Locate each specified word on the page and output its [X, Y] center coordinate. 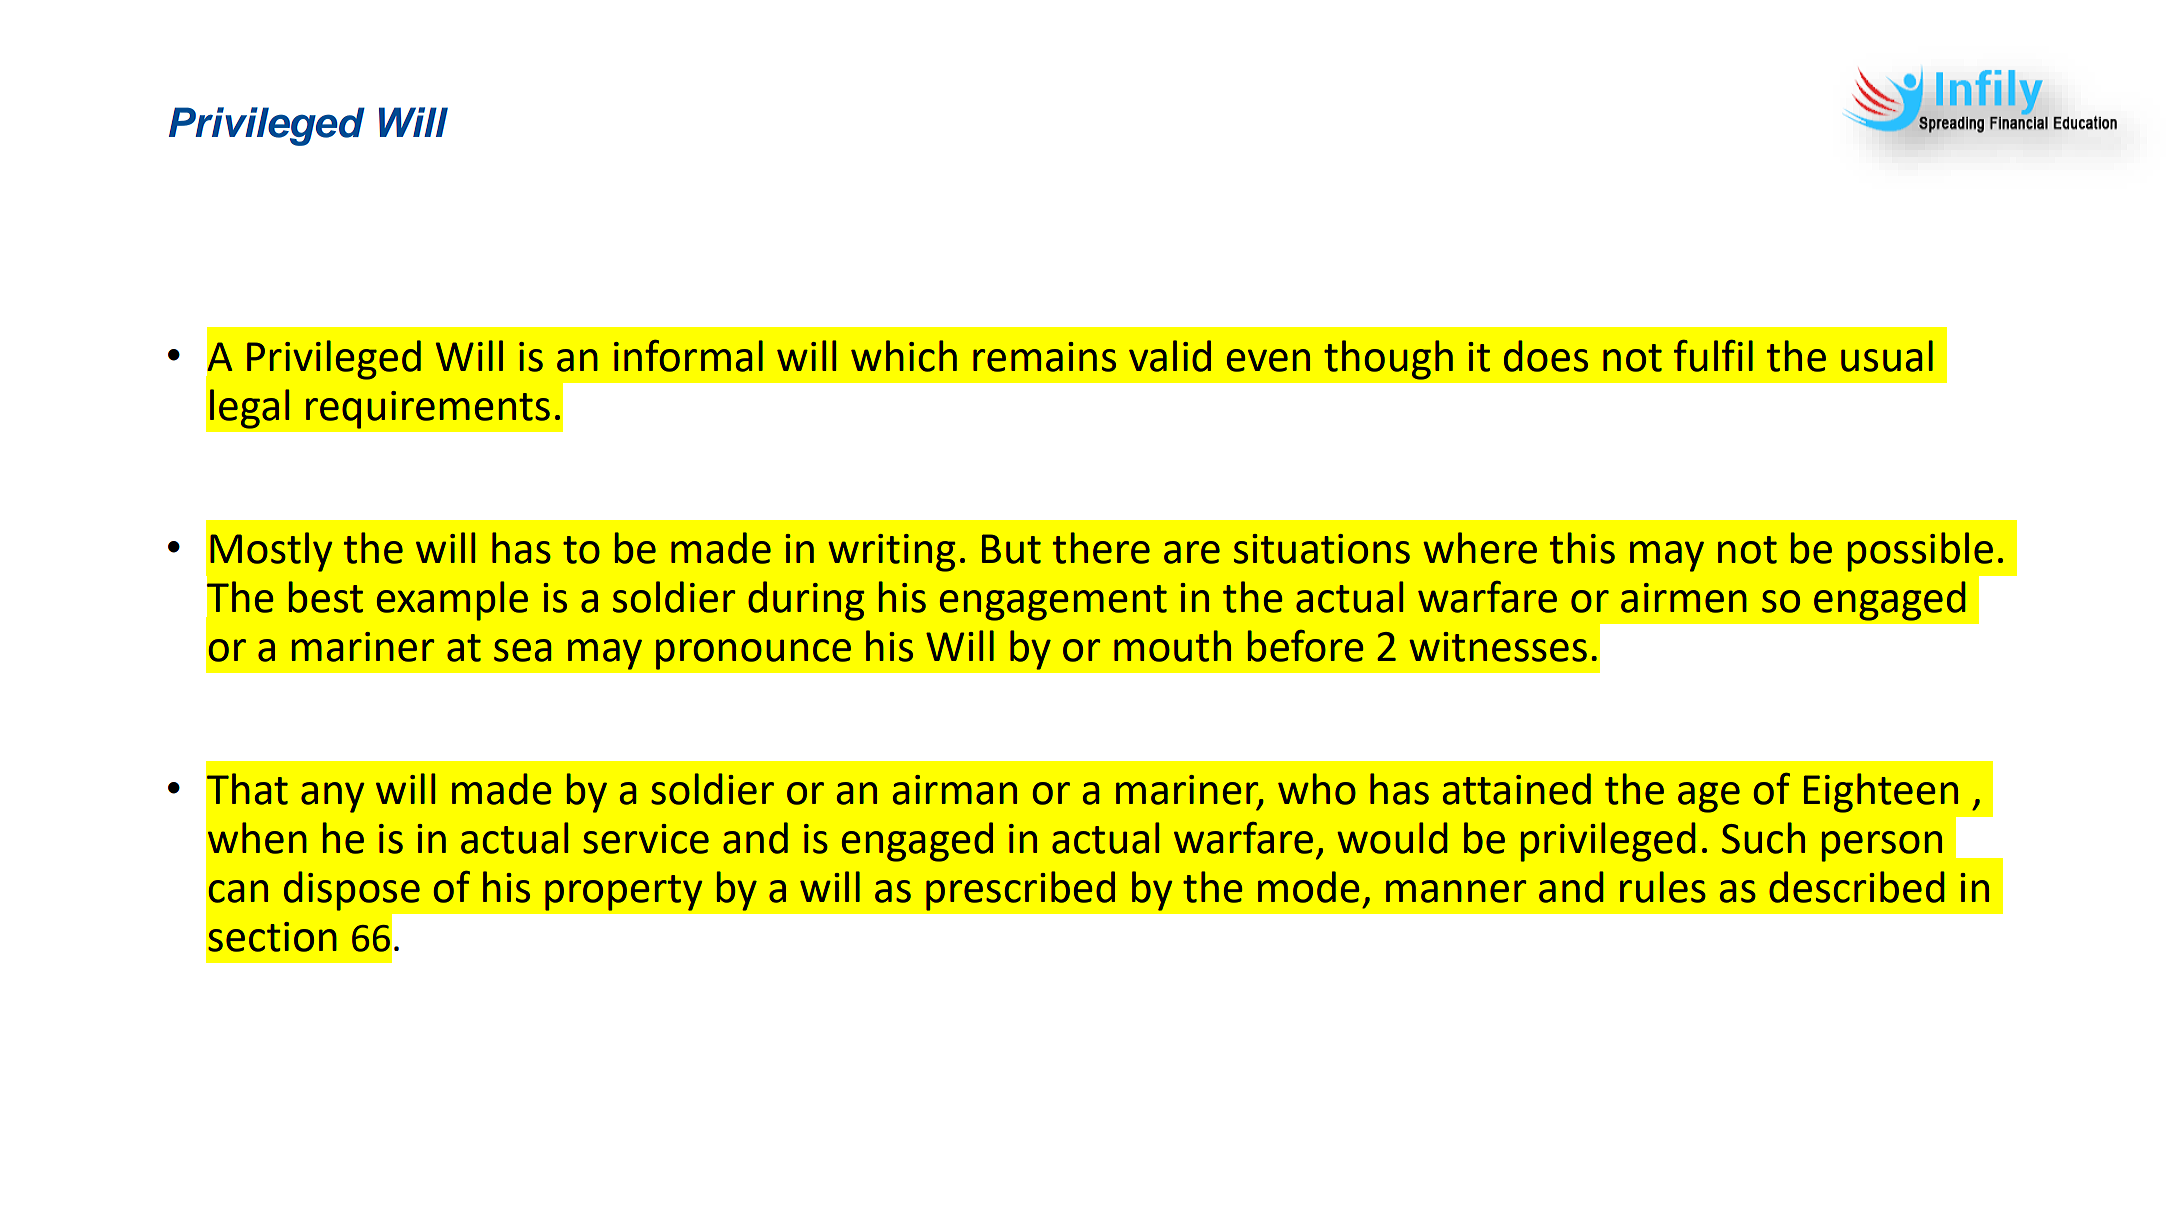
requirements [428, 410]
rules [1663, 887]
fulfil [1713, 356]
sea [523, 650]
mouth [1172, 646]
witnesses [1498, 647]
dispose [352, 891]
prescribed [1020, 891]
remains [1044, 357]
